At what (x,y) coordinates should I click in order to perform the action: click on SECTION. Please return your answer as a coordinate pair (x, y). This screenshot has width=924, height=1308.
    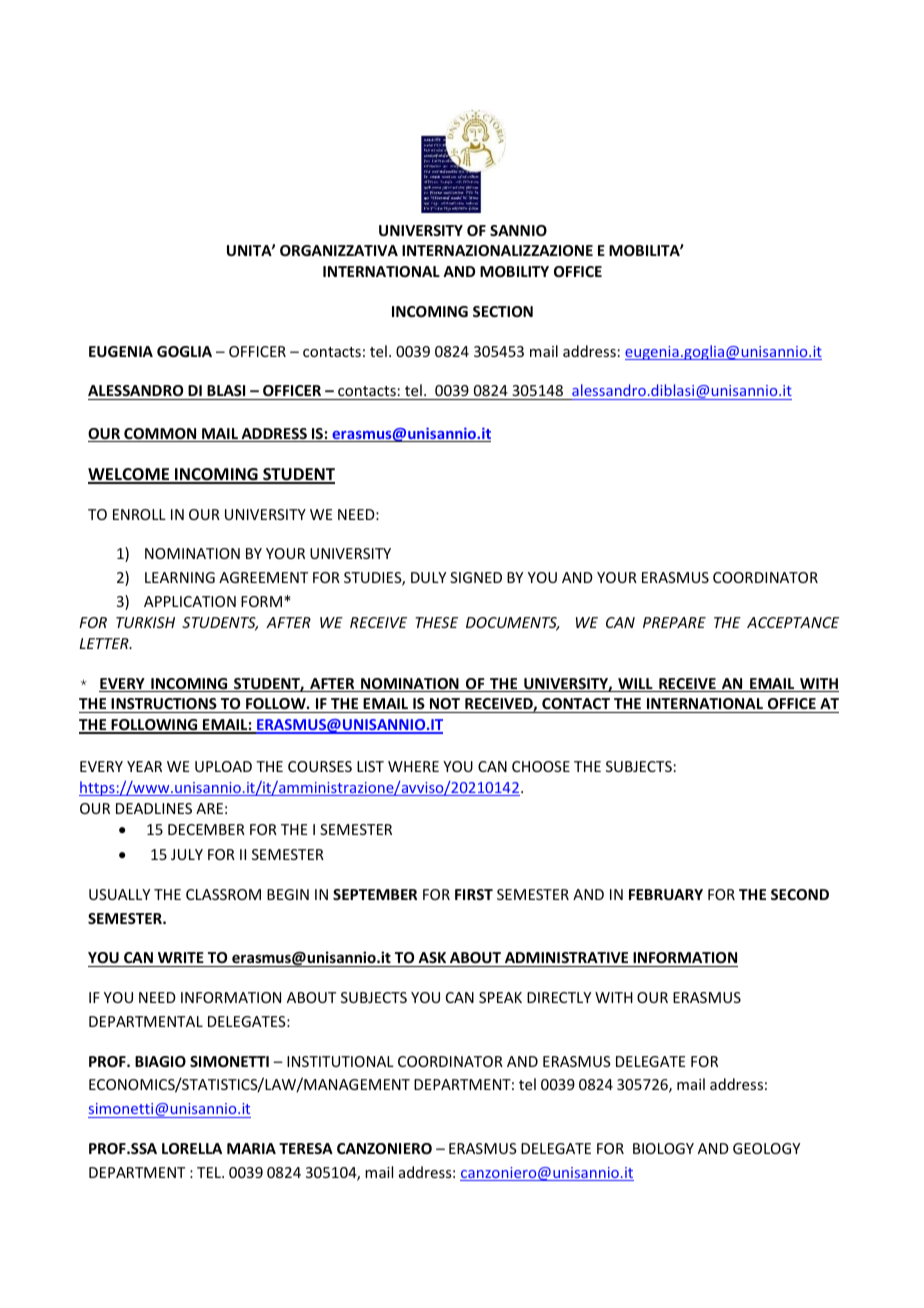
    Looking at the image, I should click on (503, 311).
